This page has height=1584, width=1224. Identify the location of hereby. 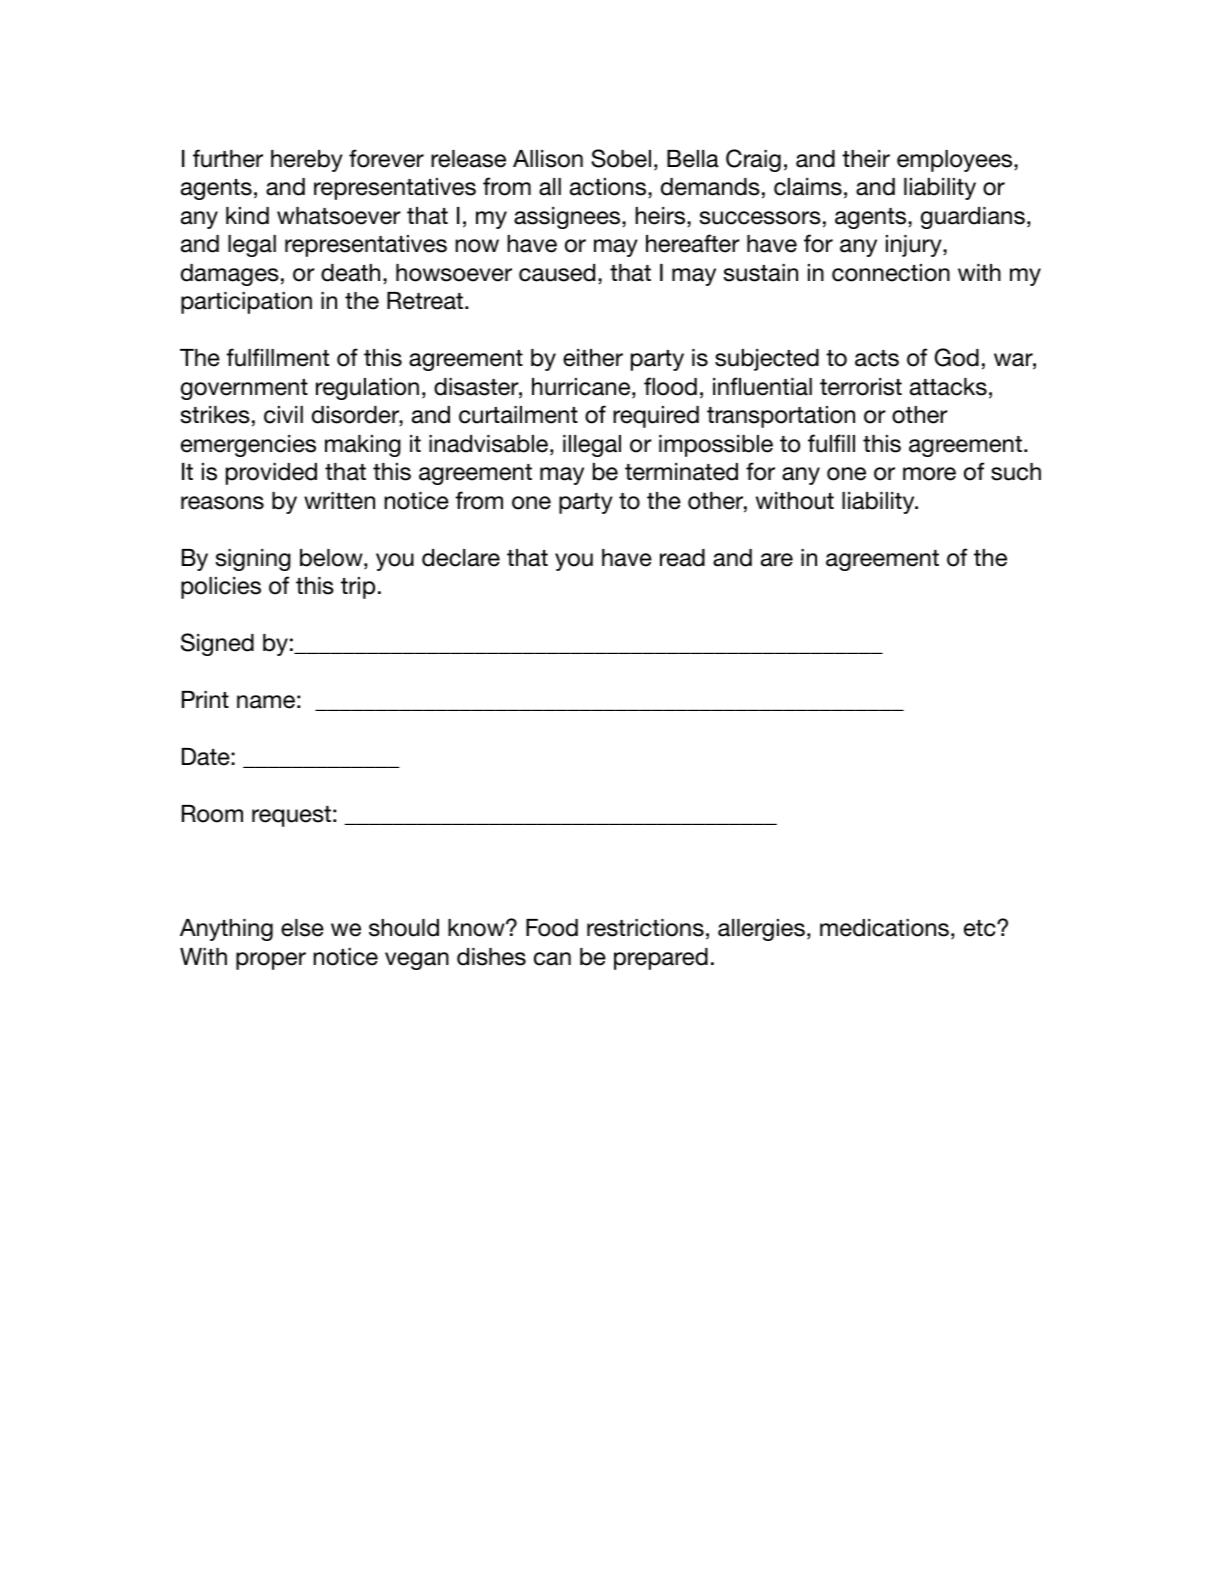
(307, 161).
